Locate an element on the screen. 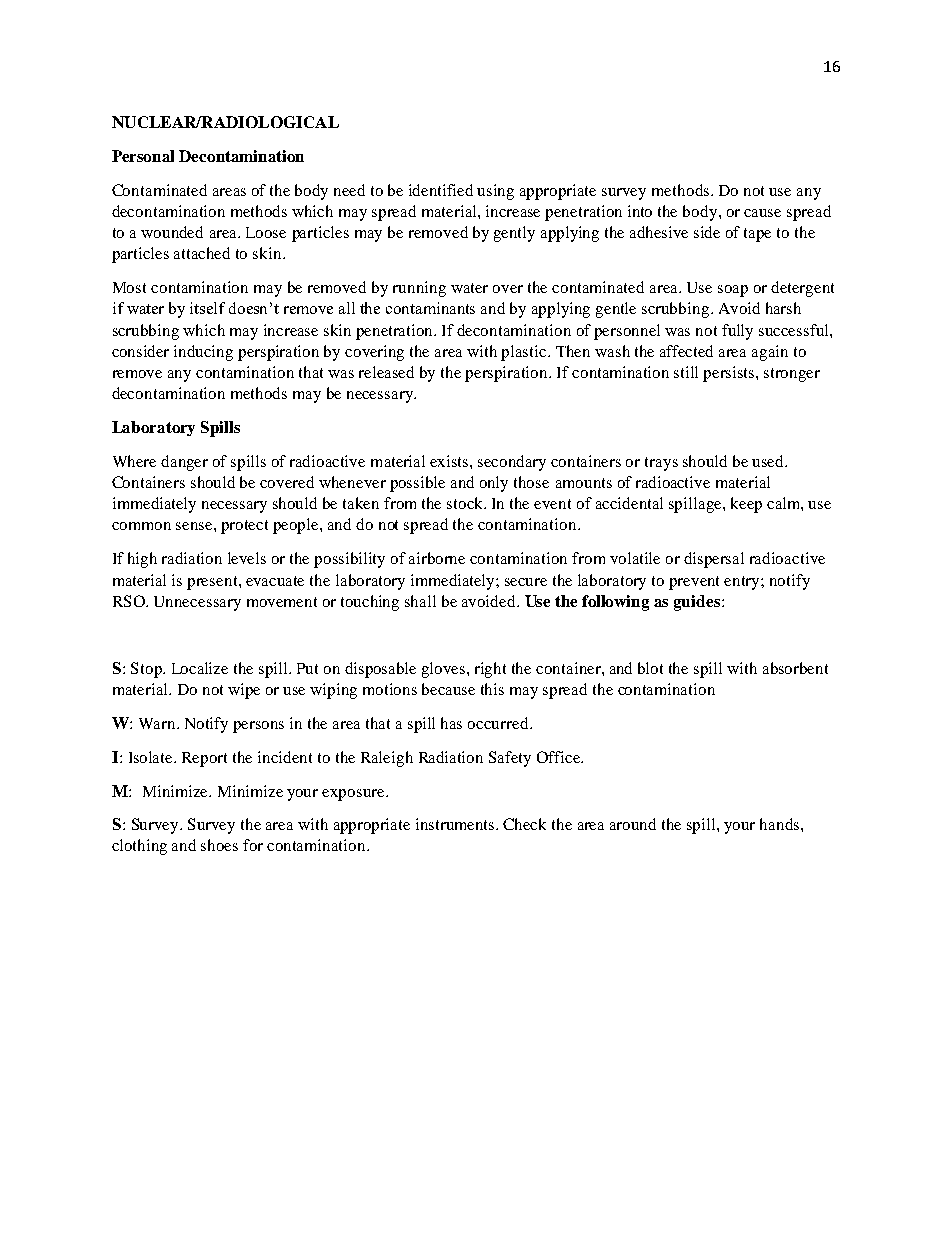  identified is located at coordinates (441, 190).
